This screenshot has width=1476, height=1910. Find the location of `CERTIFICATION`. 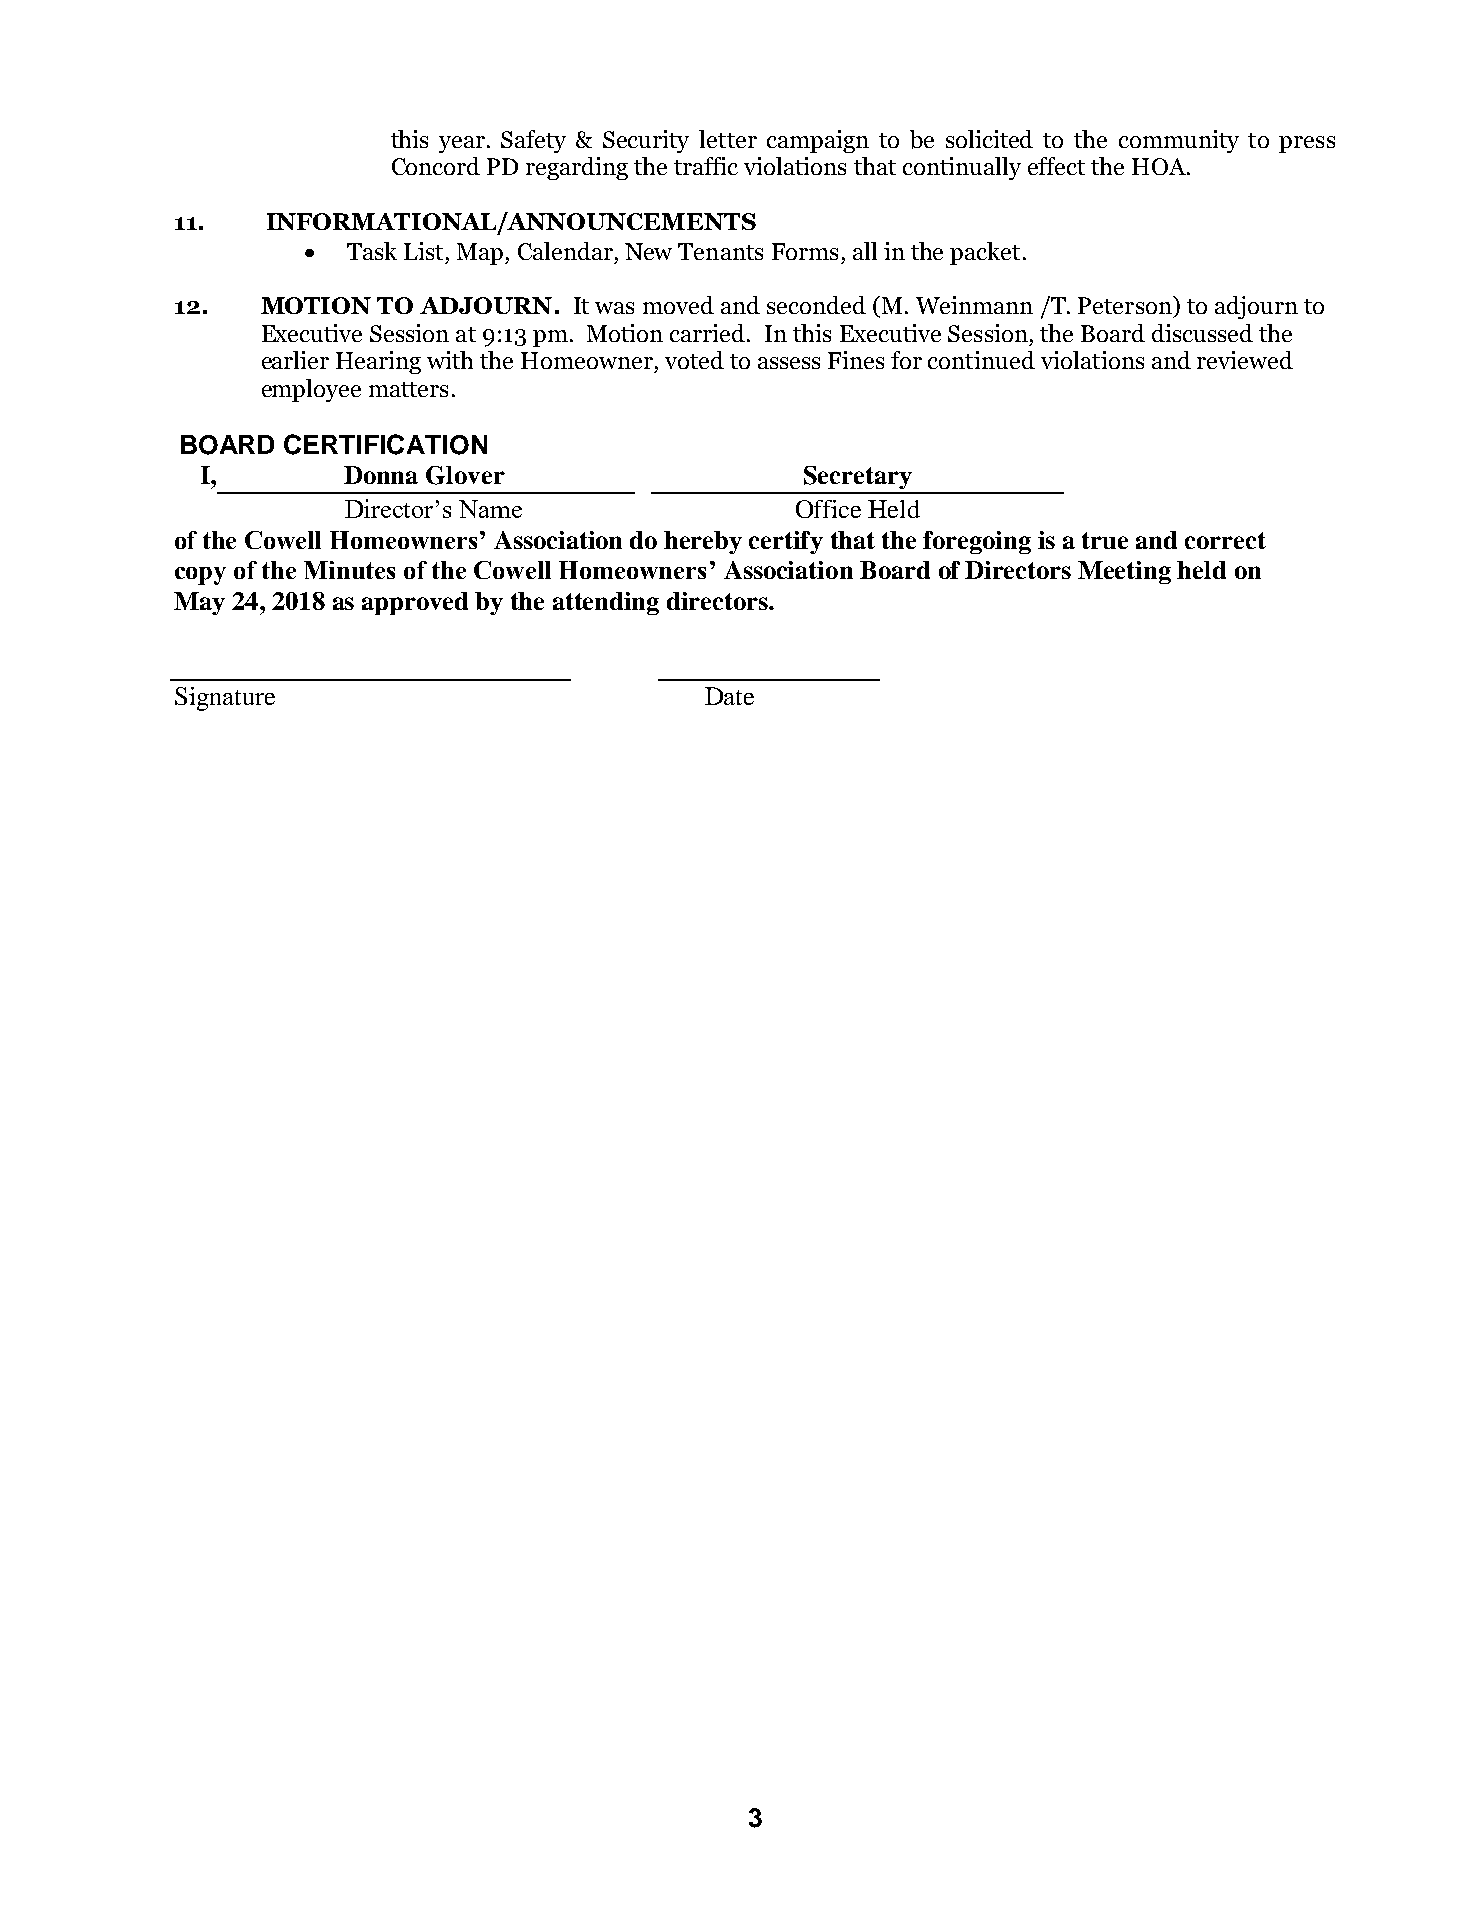

CERTIFICATION is located at coordinates (385, 444).
